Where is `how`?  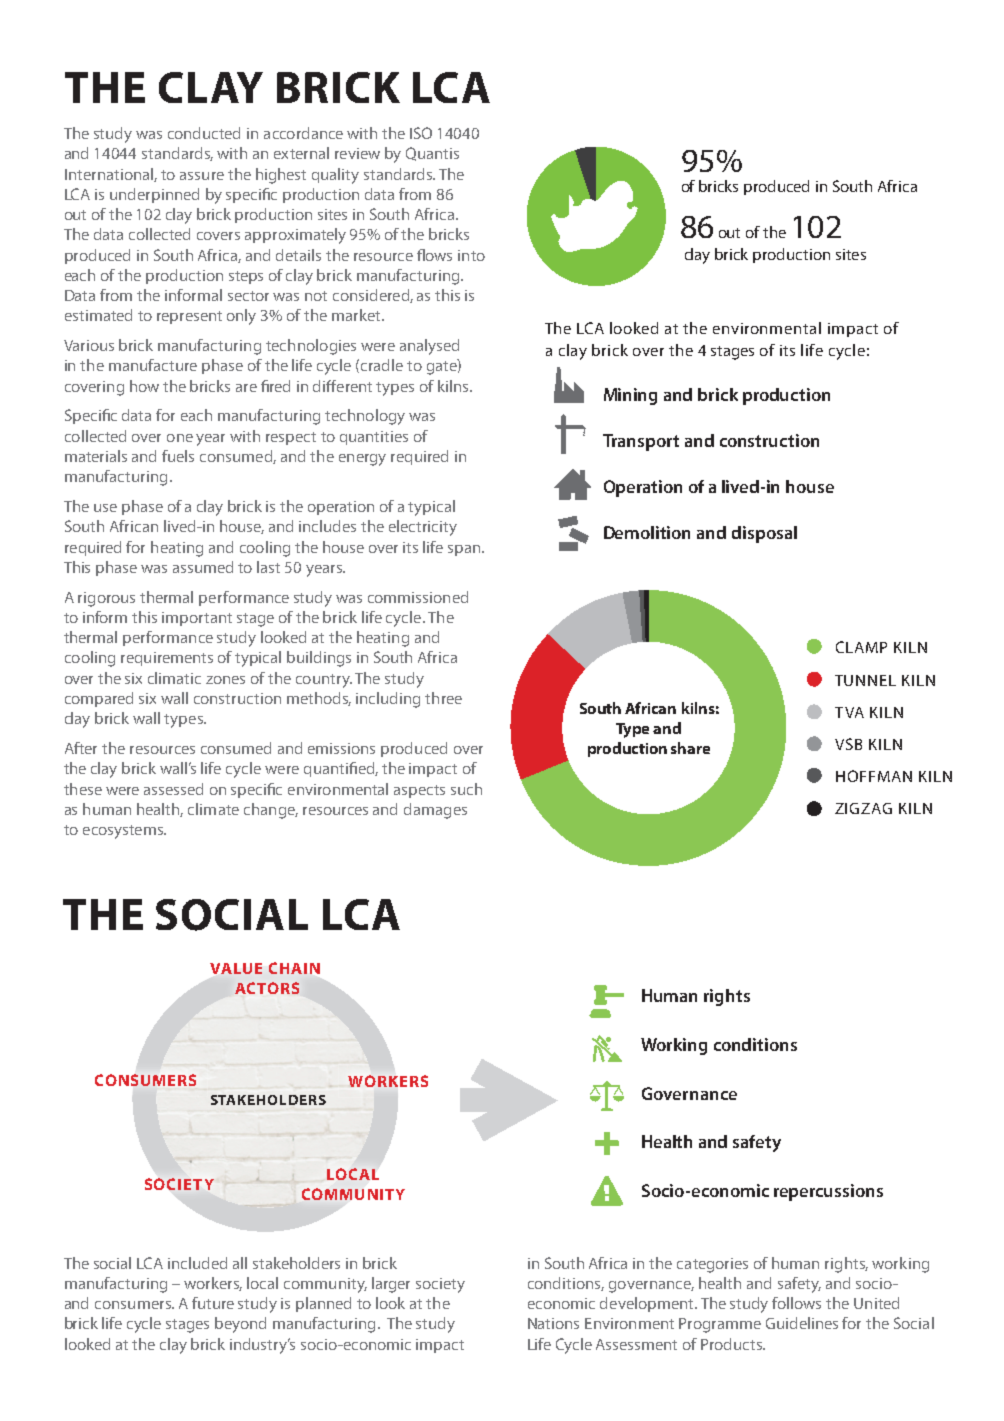 how is located at coordinates (144, 386).
